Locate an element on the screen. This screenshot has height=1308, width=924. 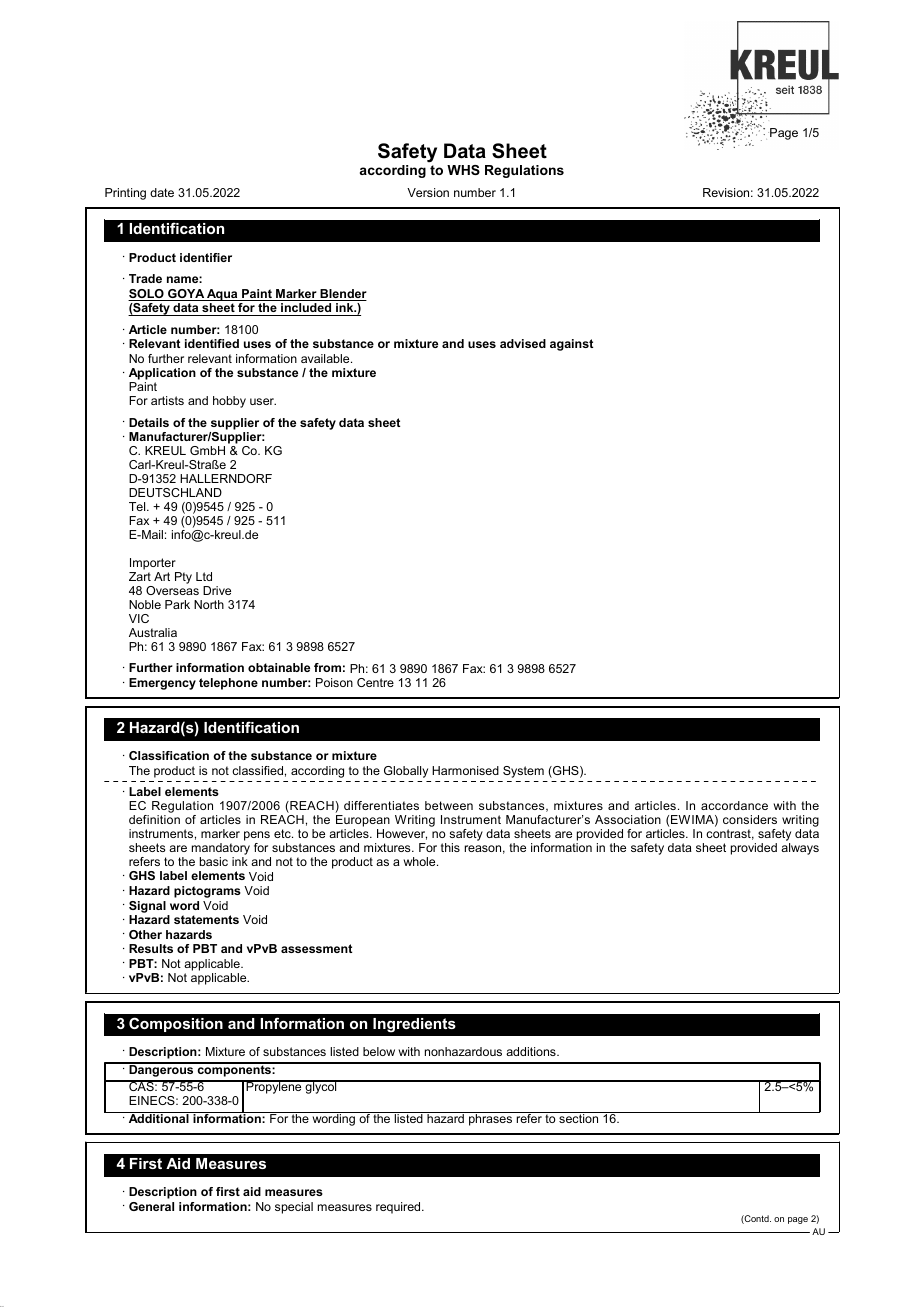
Centre is located at coordinates (375, 682).
